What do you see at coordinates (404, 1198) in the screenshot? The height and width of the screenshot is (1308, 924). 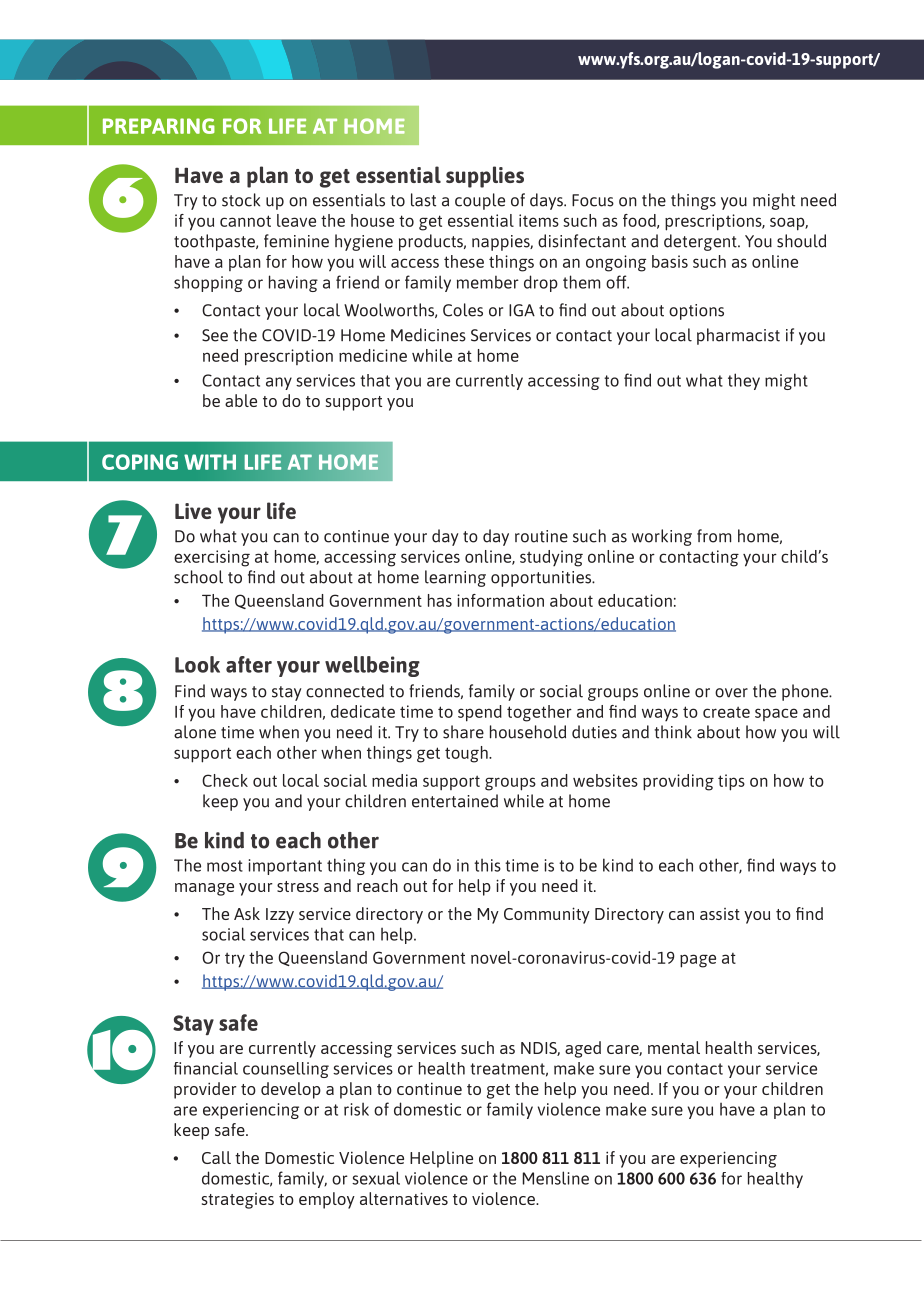 I see `alternatives` at bounding box center [404, 1198].
